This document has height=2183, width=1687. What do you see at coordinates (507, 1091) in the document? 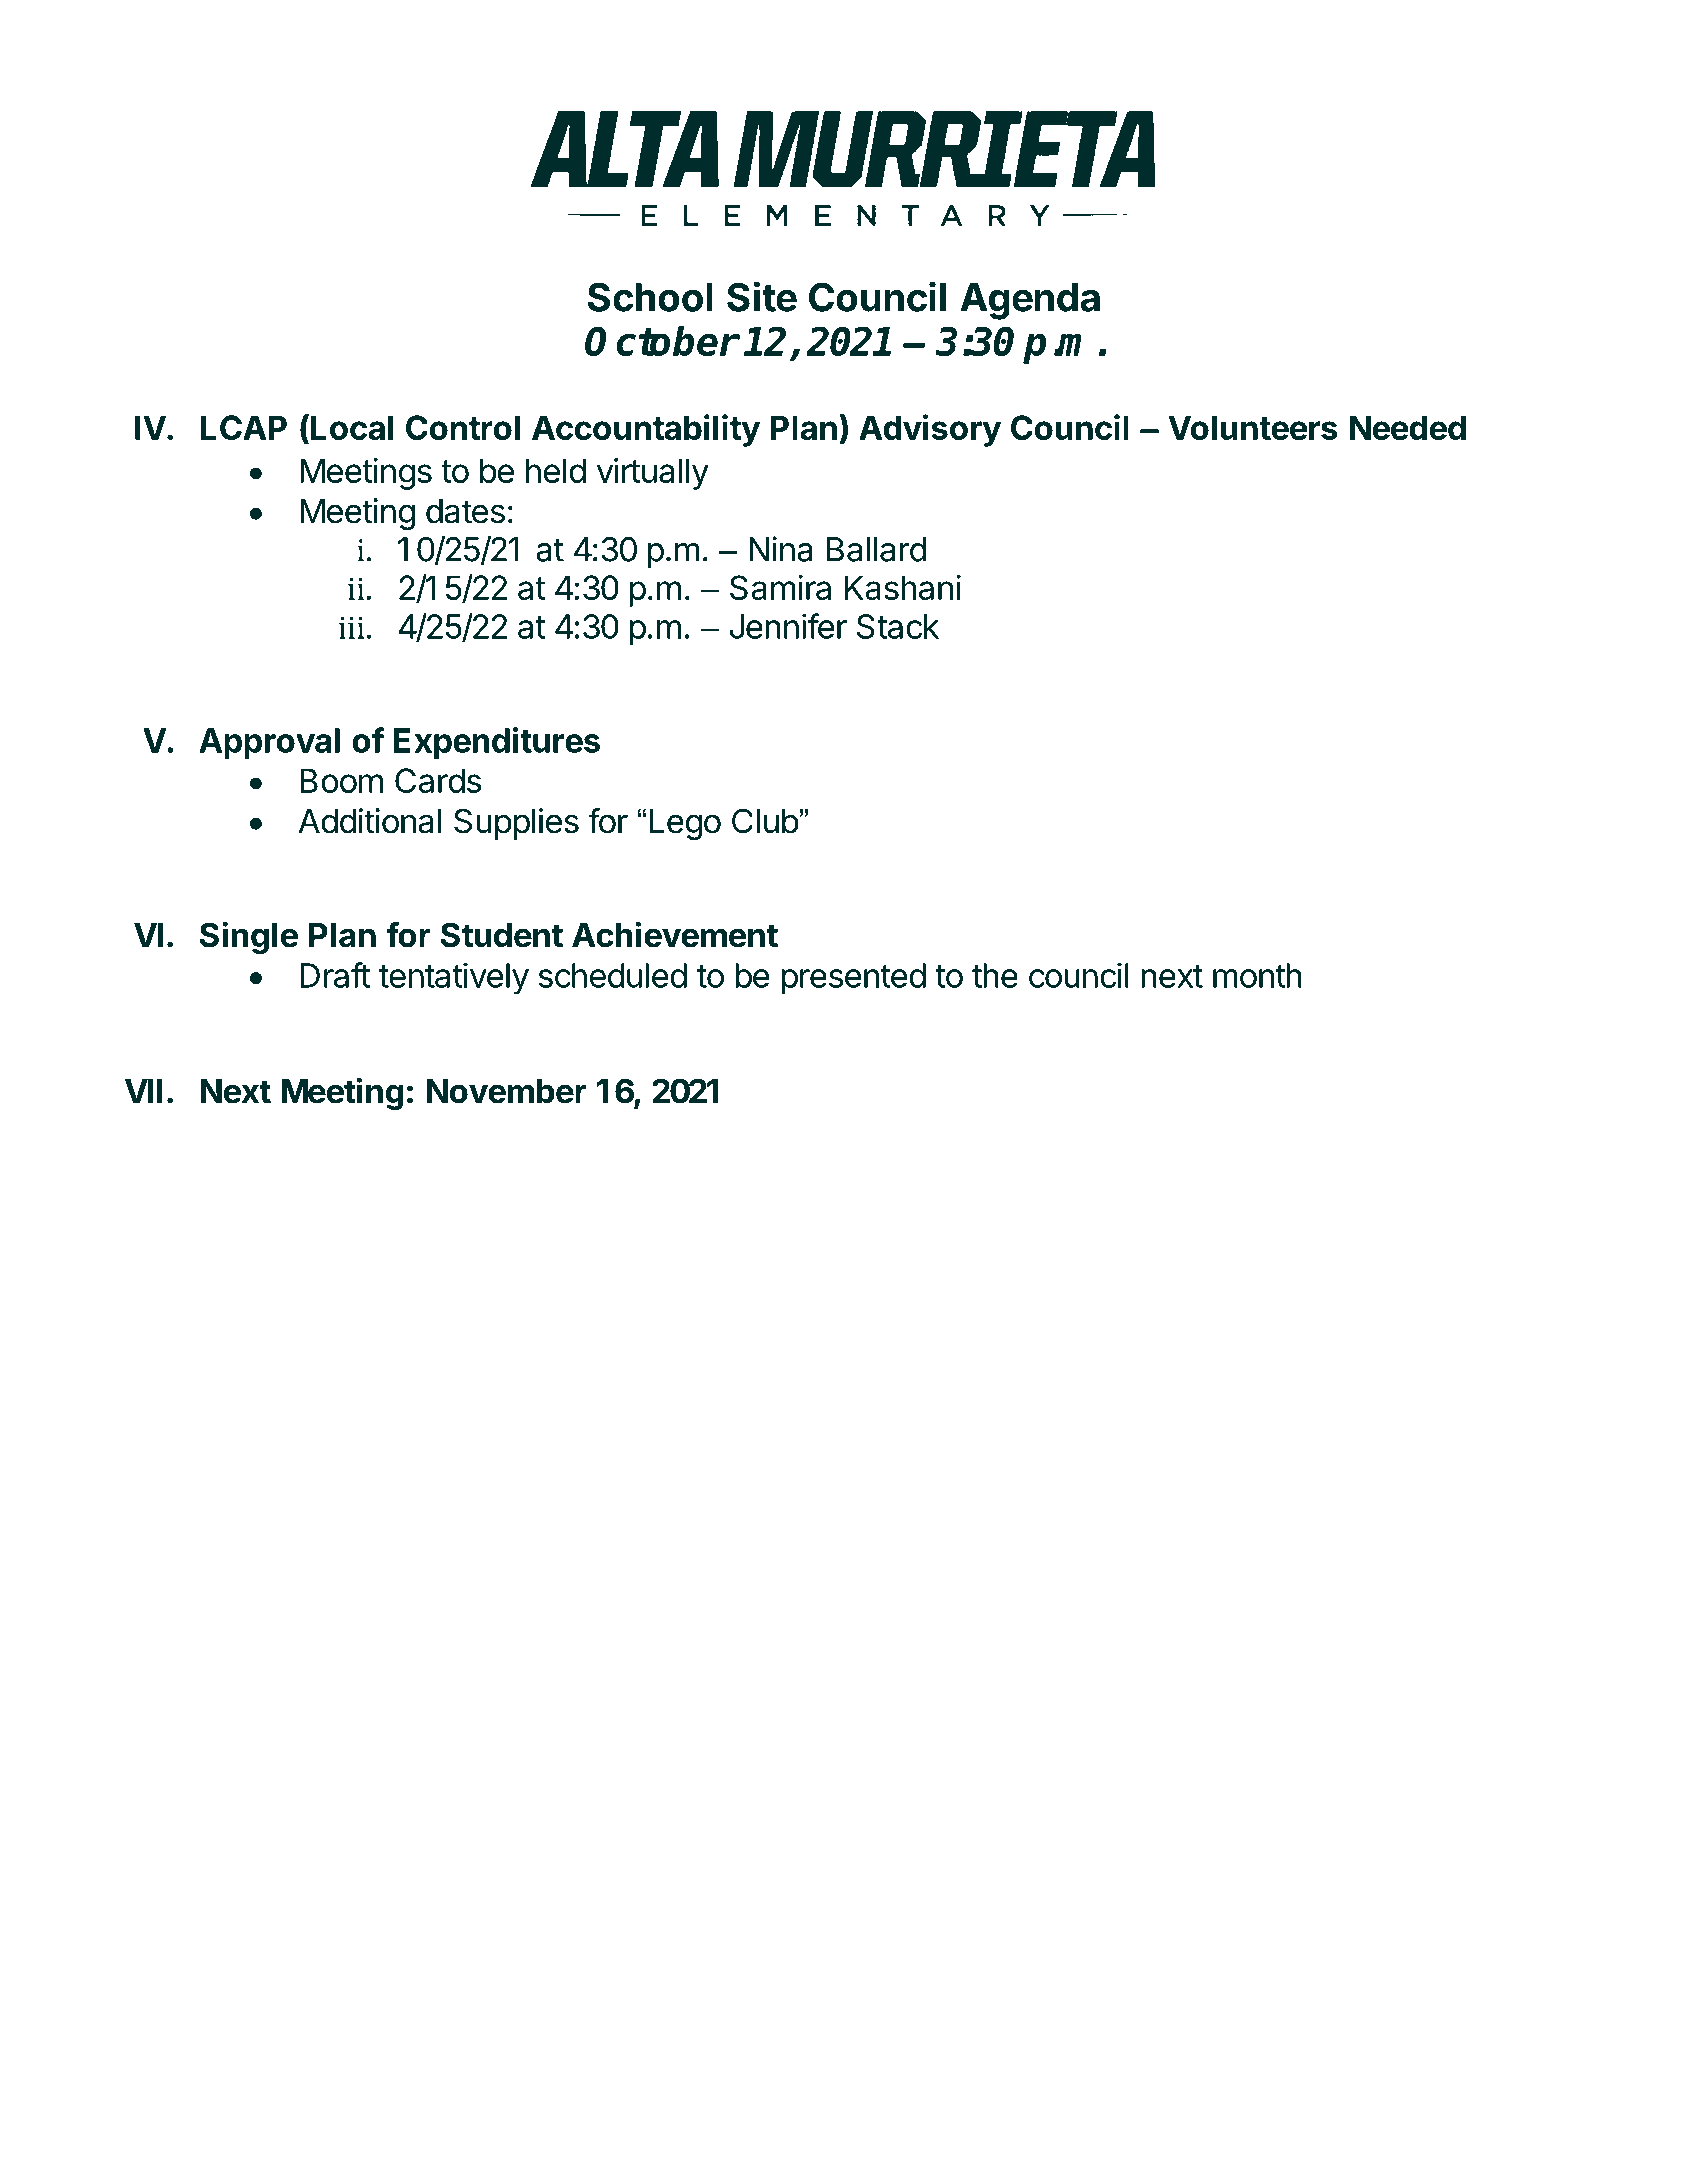
I see `November` at bounding box center [507, 1091].
